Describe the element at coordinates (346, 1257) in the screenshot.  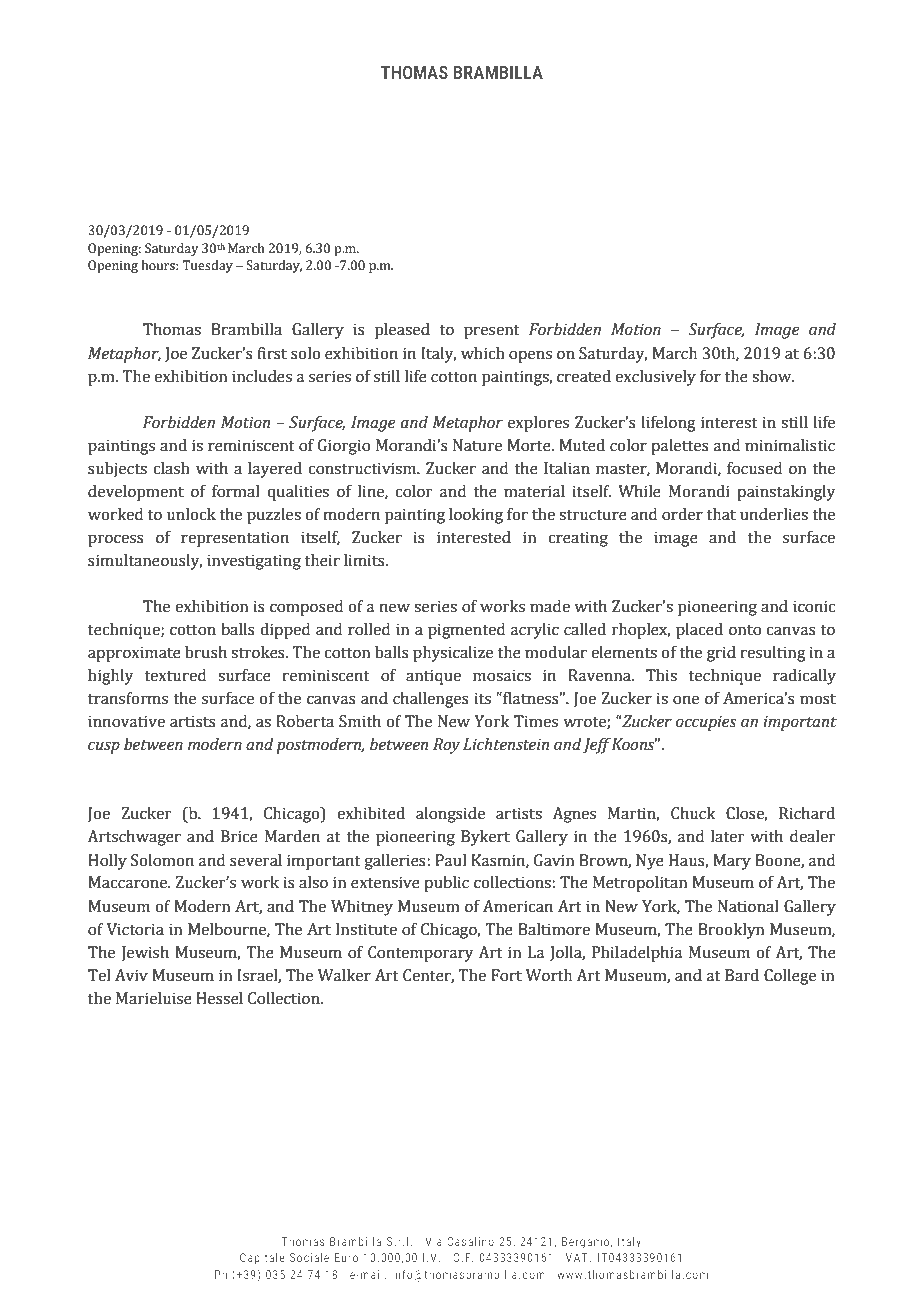
I see `Euro` at that location.
